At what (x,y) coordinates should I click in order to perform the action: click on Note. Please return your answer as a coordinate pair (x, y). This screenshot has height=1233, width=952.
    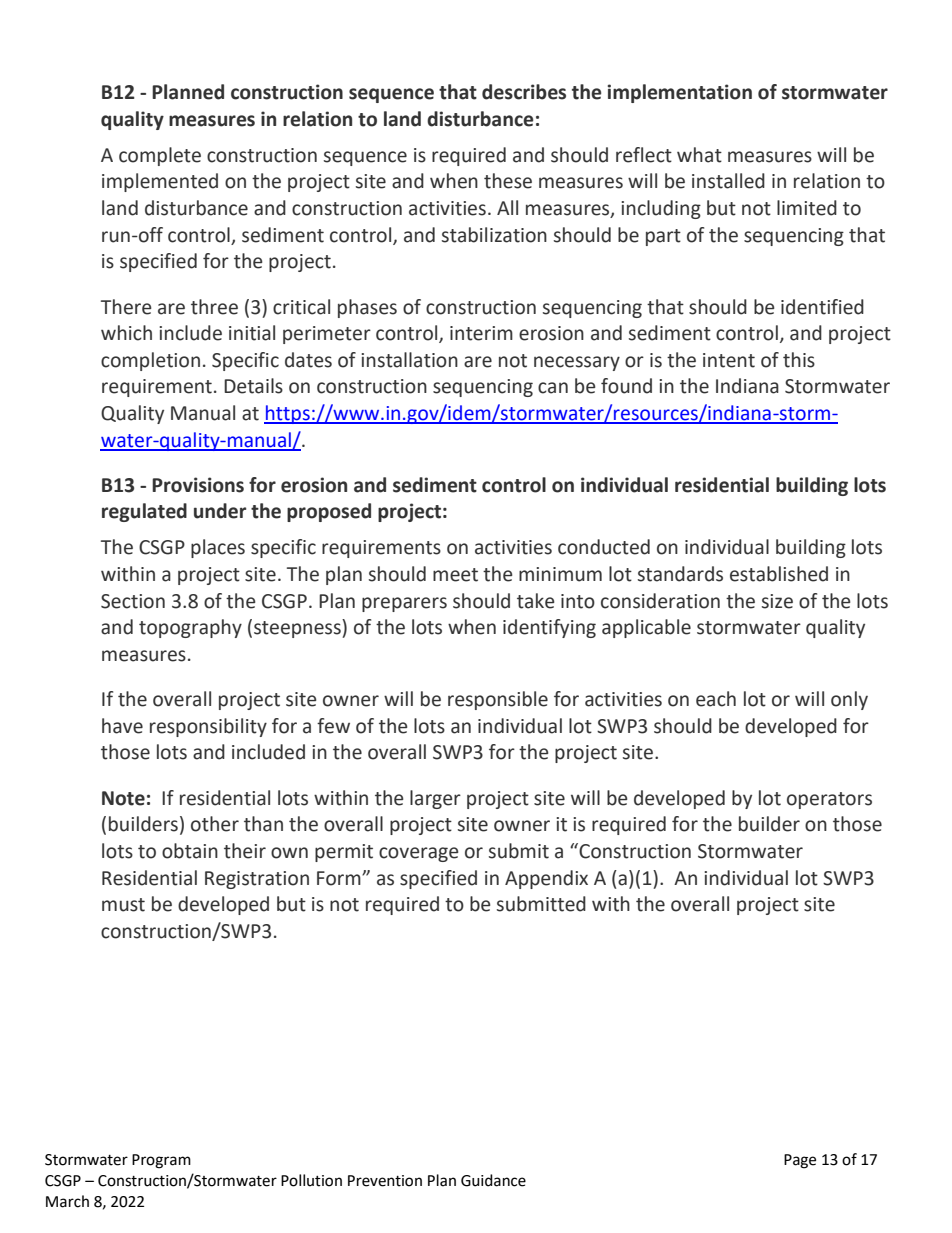
    Looking at the image, I should click on (123, 798).
